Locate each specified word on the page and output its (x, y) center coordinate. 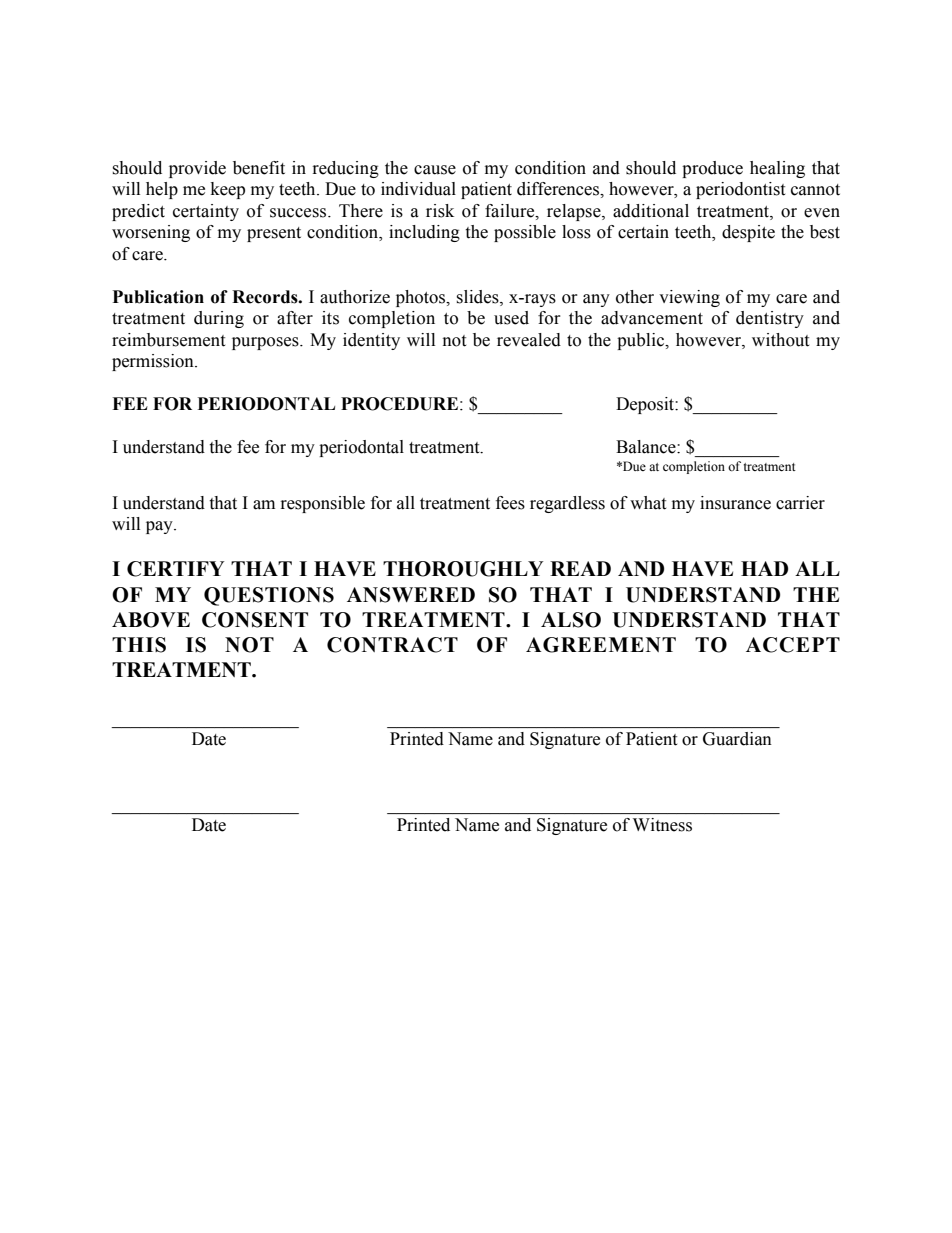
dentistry (770, 319)
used (511, 318)
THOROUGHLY (463, 569)
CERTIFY (176, 569)
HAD (764, 568)
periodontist (740, 190)
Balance (647, 447)
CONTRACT (392, 645)
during (219, 319)
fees (510, 503)
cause (435, 170)
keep (228, 190)
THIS (139, 645)
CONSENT (255, 620)
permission (154, 362)
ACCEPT (793, 645)
